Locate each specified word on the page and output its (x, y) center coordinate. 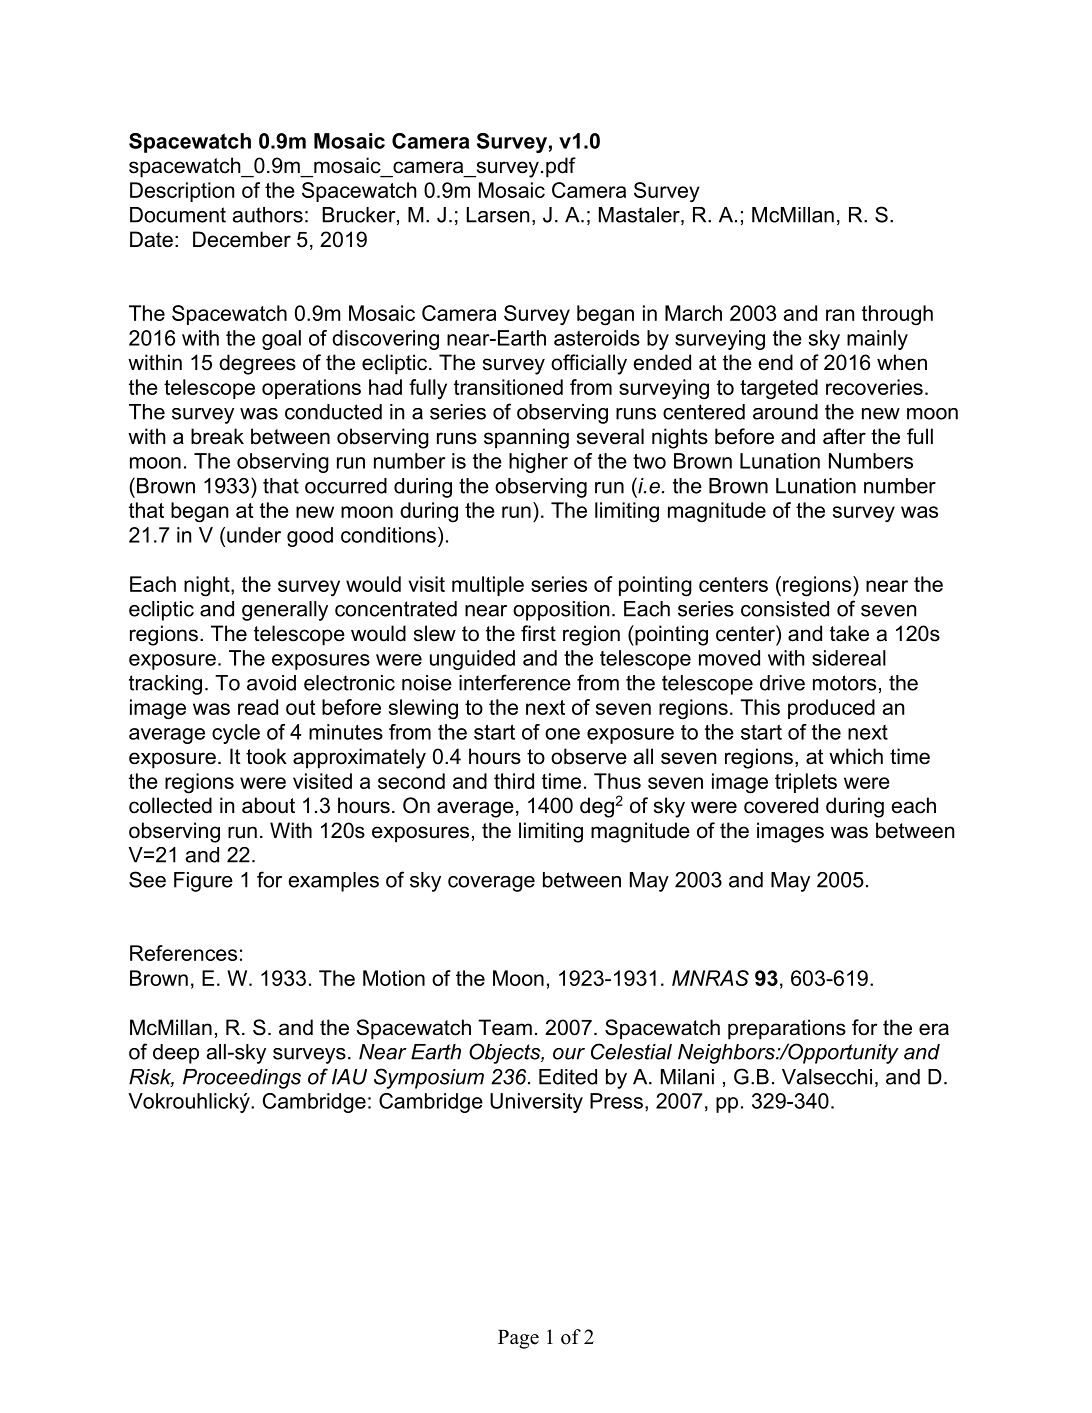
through (897, 315)
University (536, 1103)
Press (616, 1101)
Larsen (498, 215)
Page (518, 1339)
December (242, 239)
